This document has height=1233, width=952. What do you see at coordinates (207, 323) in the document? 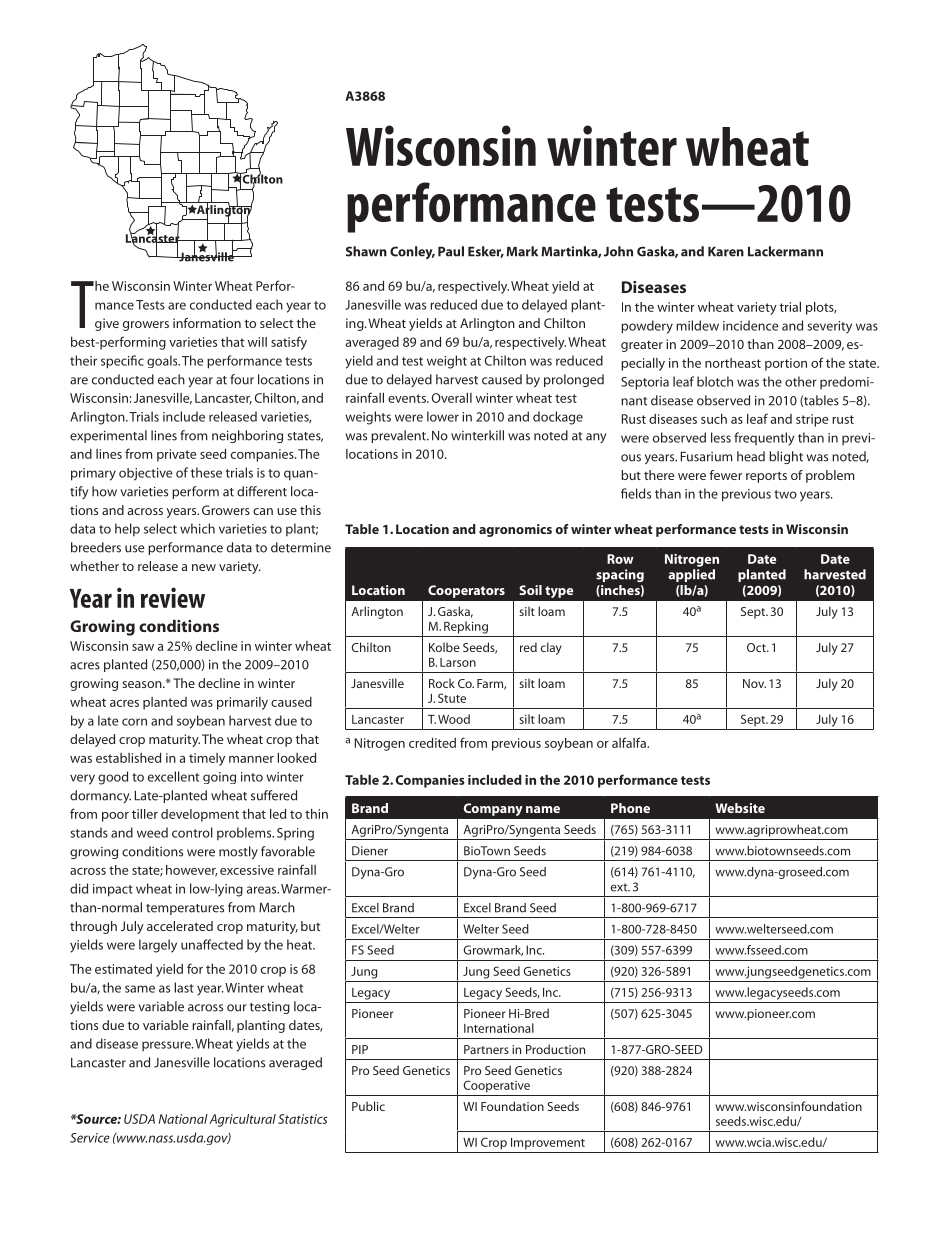
I see `information` at bounding box center [207, 323].
